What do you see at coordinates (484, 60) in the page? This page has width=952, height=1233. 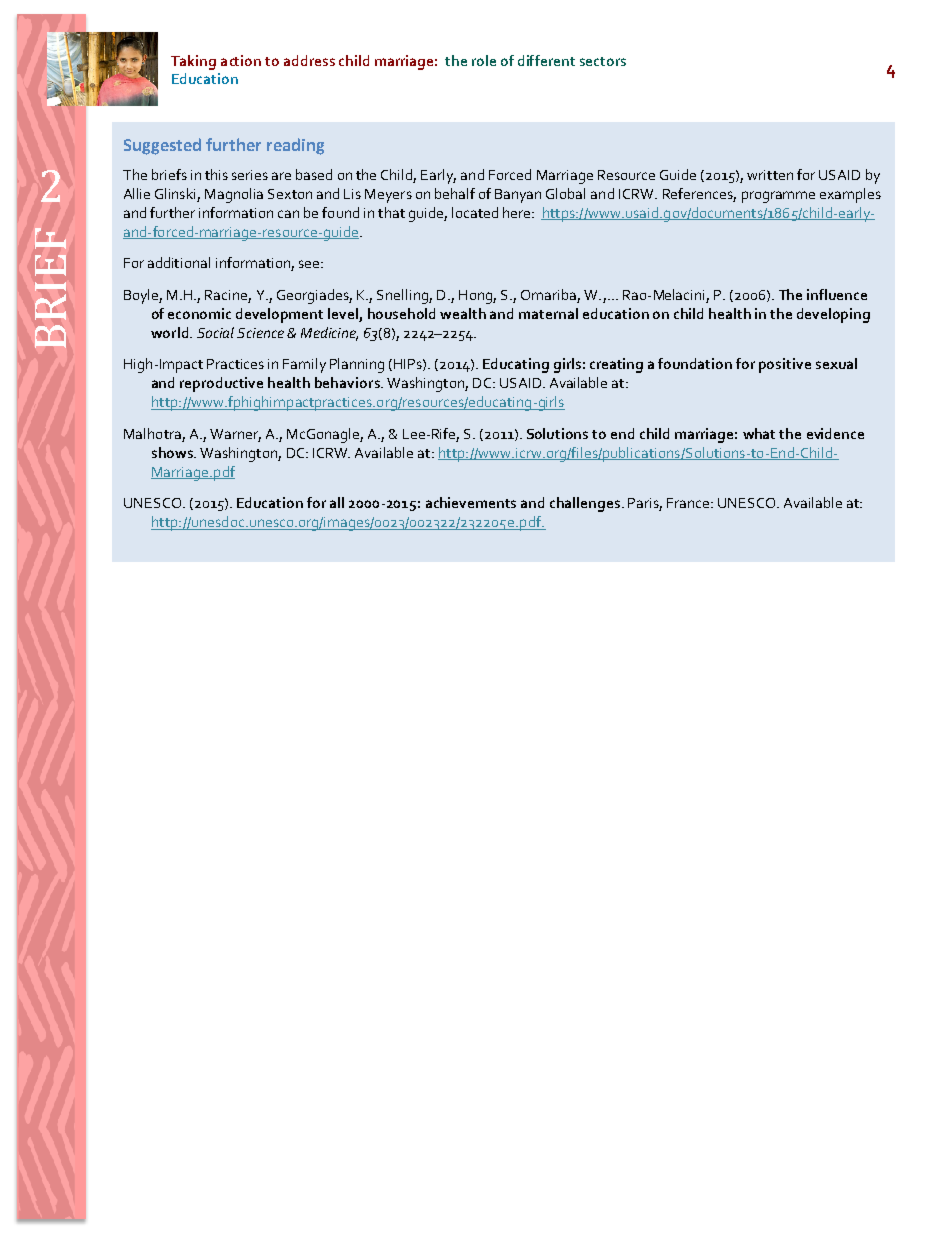 I see `role` at bounding box center [484, 60].
